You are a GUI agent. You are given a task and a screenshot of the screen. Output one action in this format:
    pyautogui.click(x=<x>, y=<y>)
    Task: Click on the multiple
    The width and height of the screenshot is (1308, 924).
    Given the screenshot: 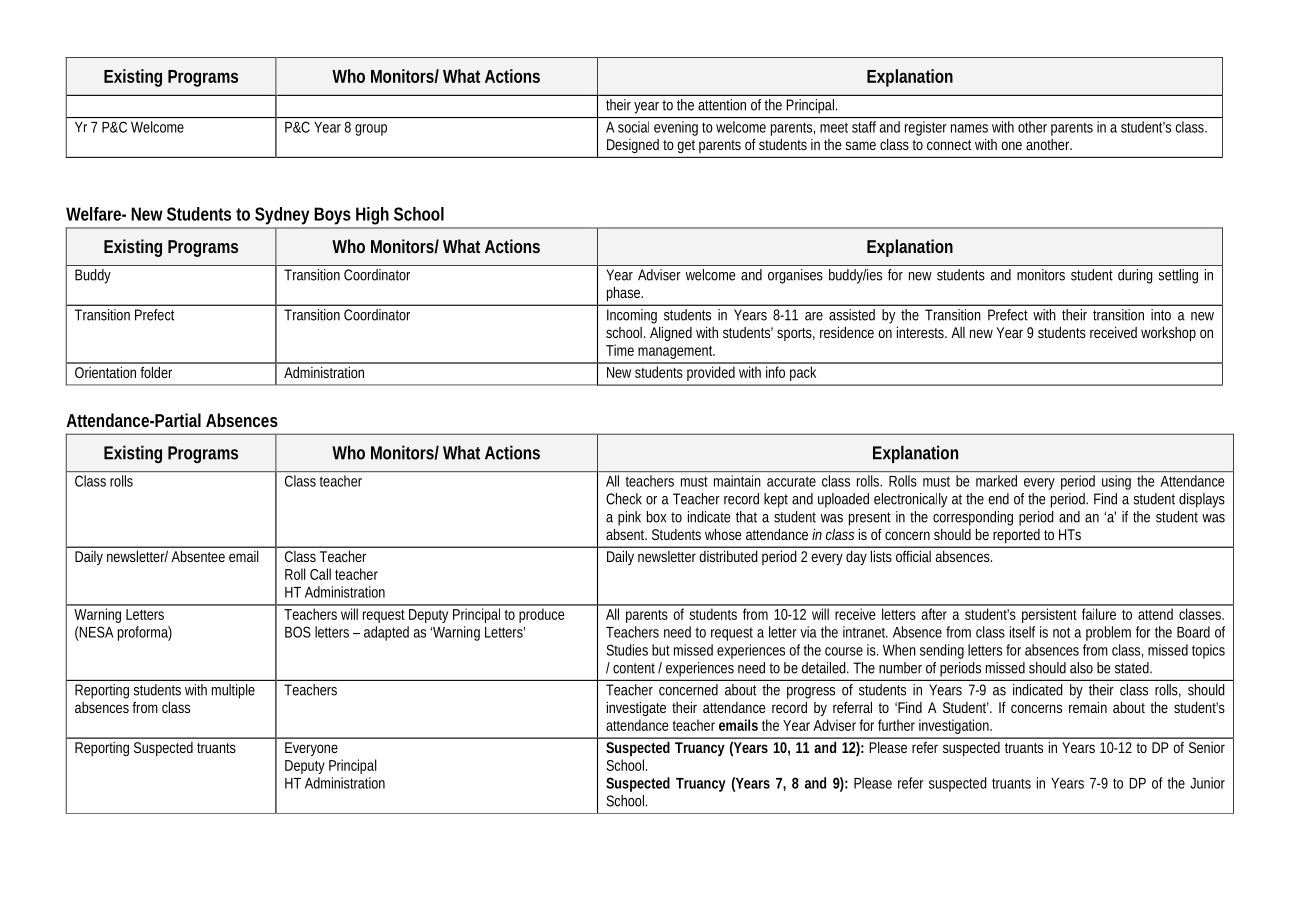 What is the action you would take?
    pyautogui.click(x=233, y=691)
